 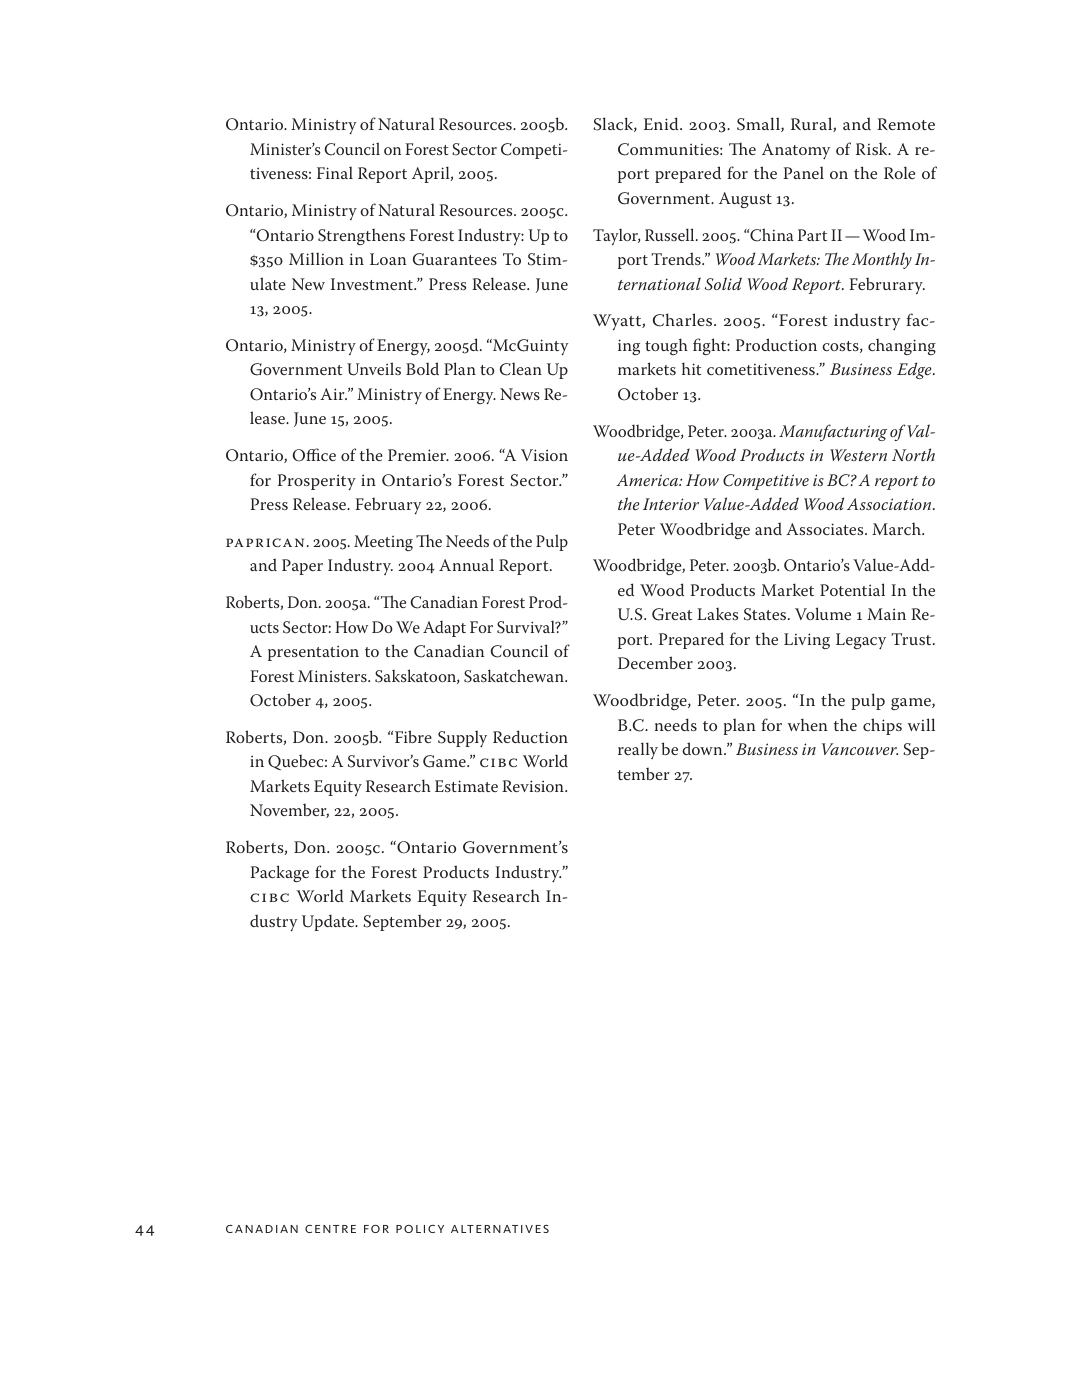 What do you see at coordinates (361, 237) in the screenshot?
I see `Strengthens` at bounding box center [361, 237].
